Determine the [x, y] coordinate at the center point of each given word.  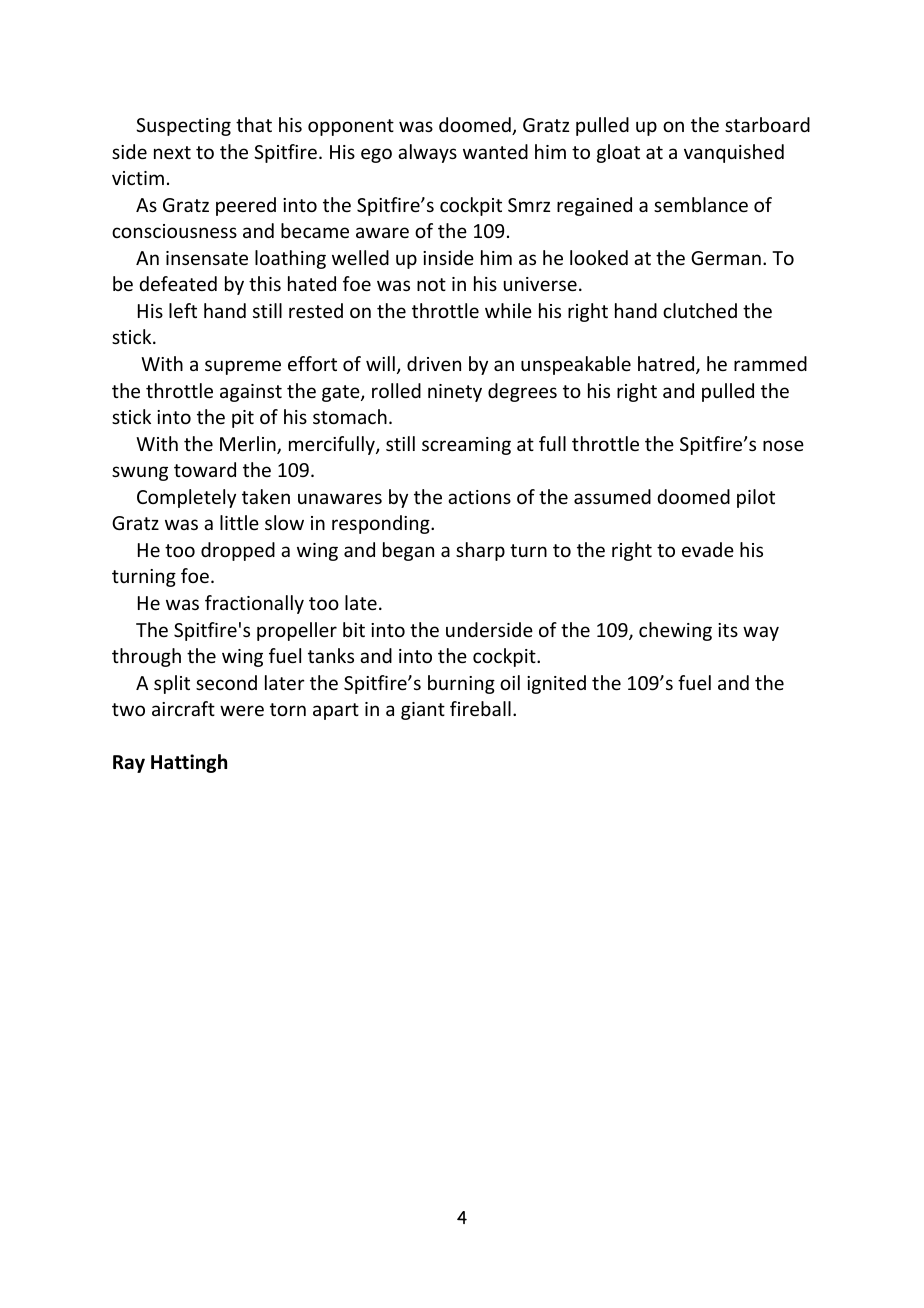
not [431, 284]
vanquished [734, 153]
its [728, 630]
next [172, 152]
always [427, 153]
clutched [700, 310]
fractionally [254, 604]
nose [783, 445]
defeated [178, 283]
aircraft [183, 708]
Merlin [249, 445]
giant [423, 711]
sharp [480, 551]
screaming [466, 446]
